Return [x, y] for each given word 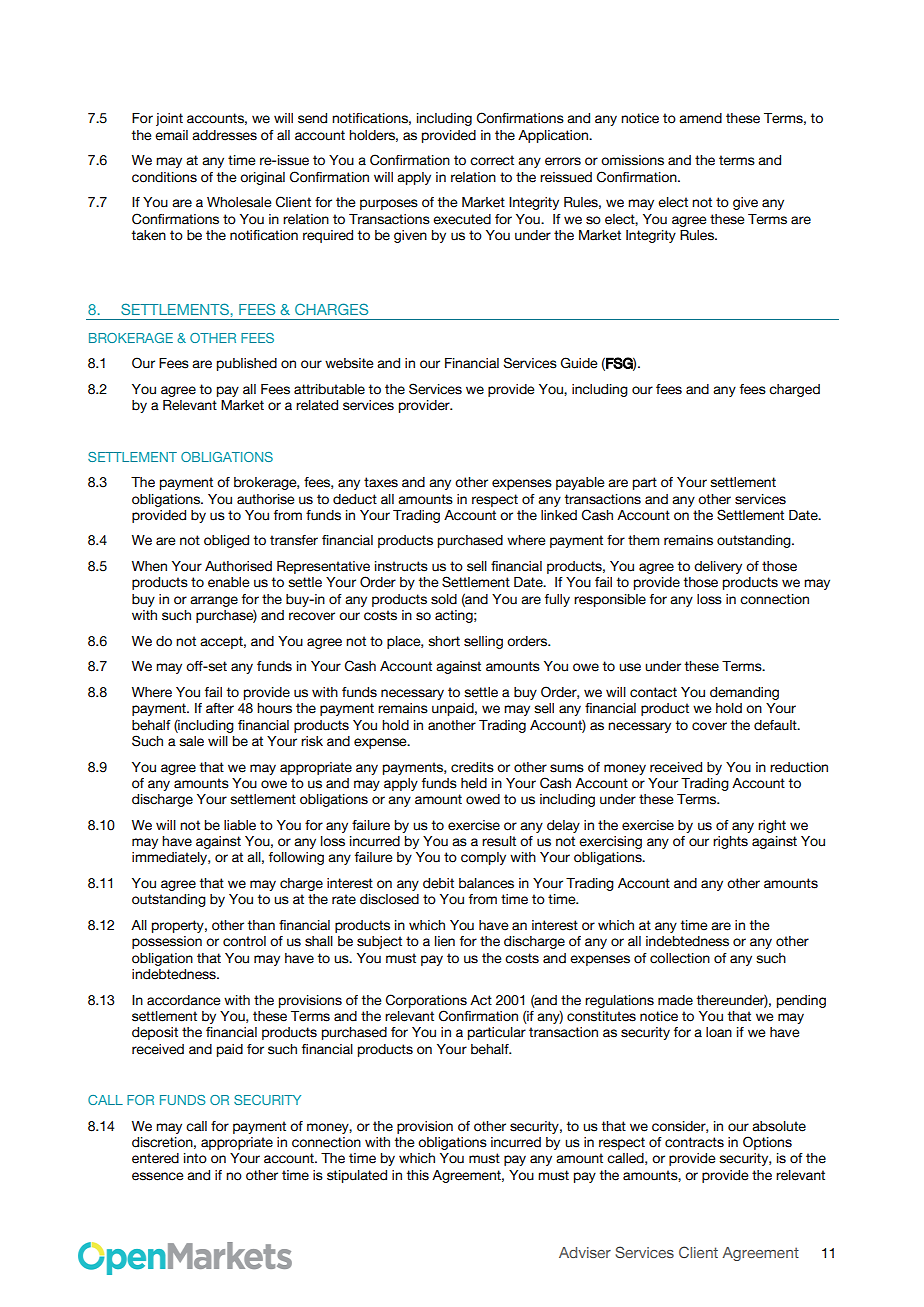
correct [492, 160]
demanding [744, 693]
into [195, 1158]
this [417, 1175]
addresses [224, 135]
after [220, 708]
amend [700, 118]
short [444, 641]
